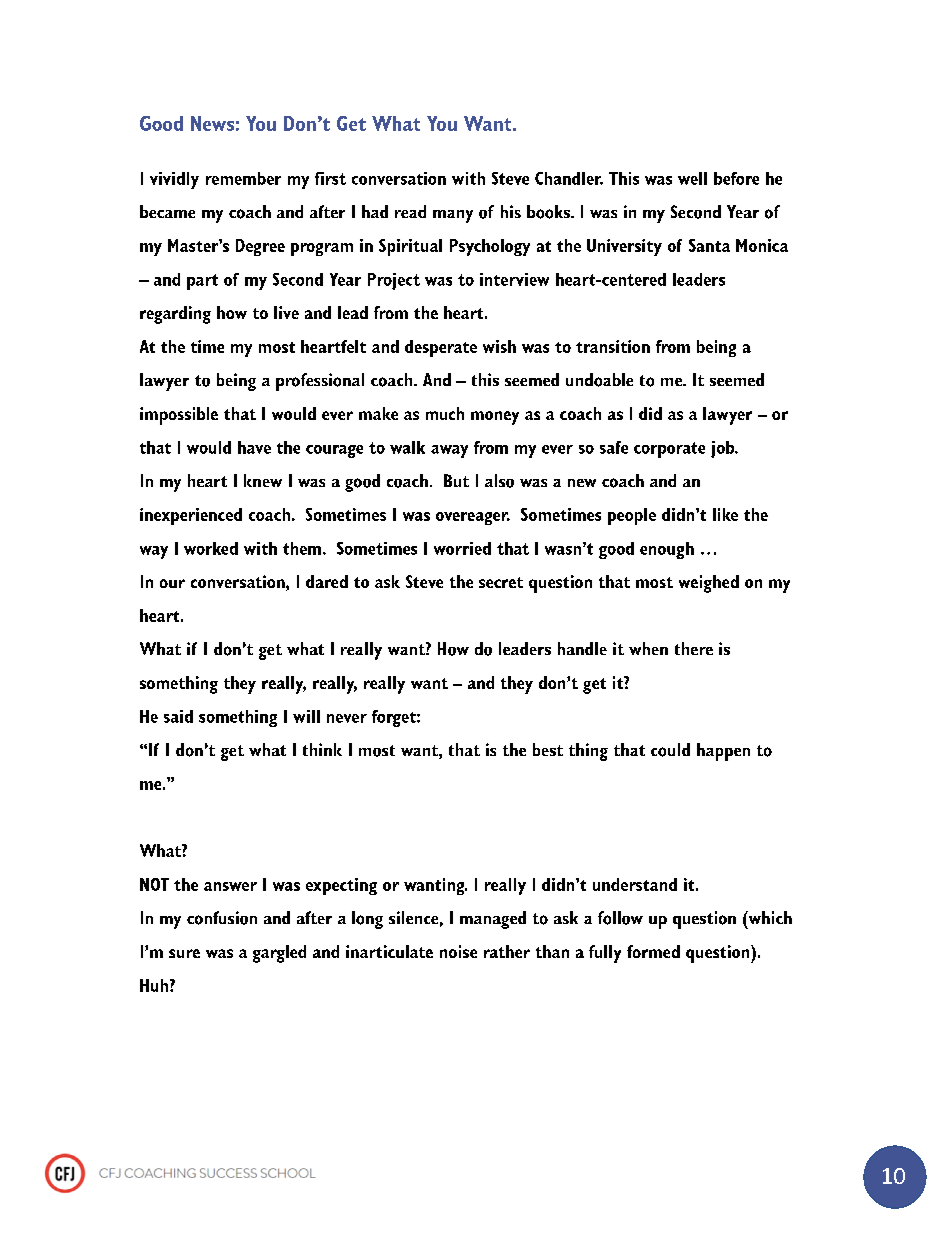 This screenshot has height=1233, width=952. I want to click on many, so click(453, 216).
